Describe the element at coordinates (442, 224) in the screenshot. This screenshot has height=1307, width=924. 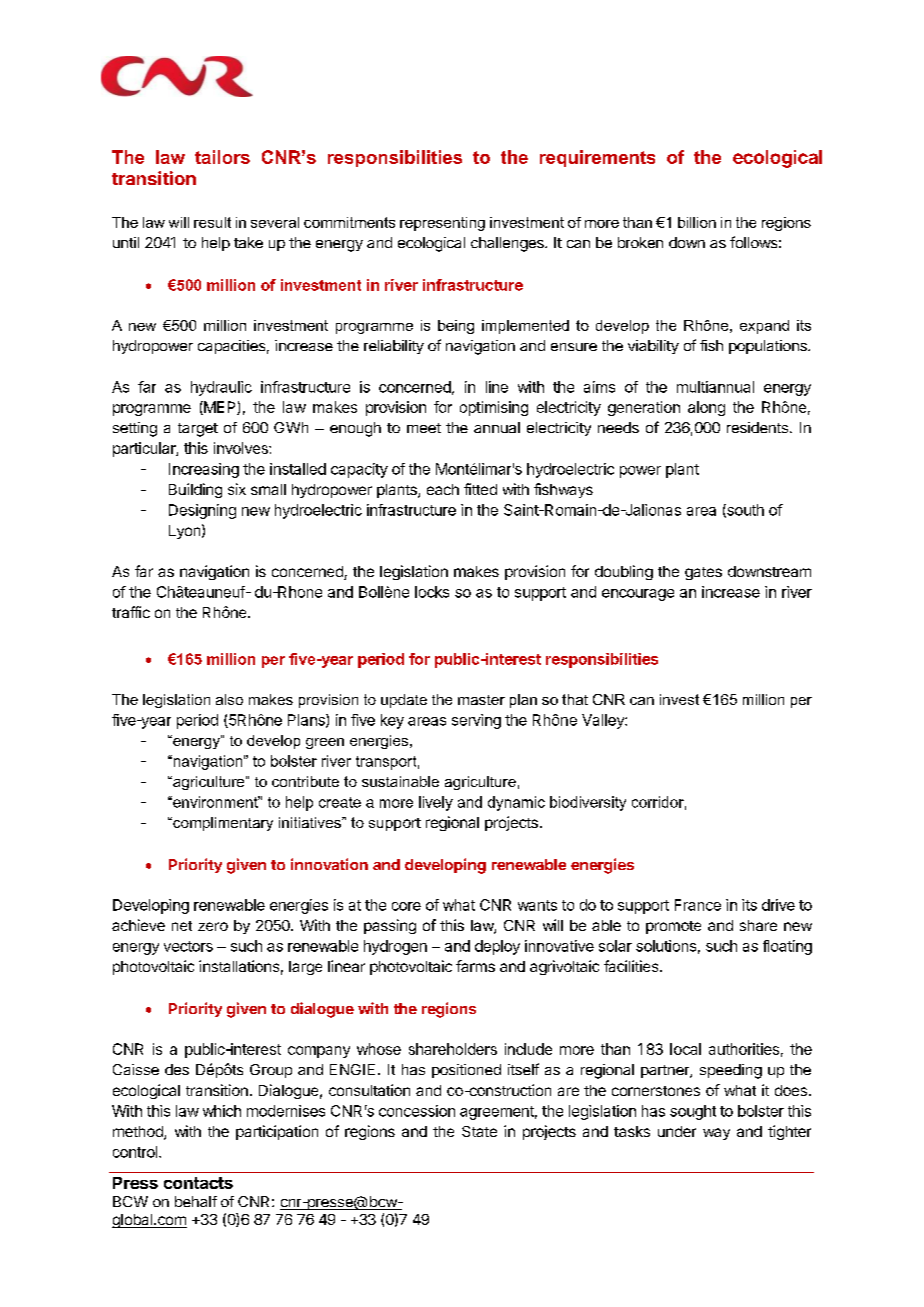
I see `representing` at that location.
